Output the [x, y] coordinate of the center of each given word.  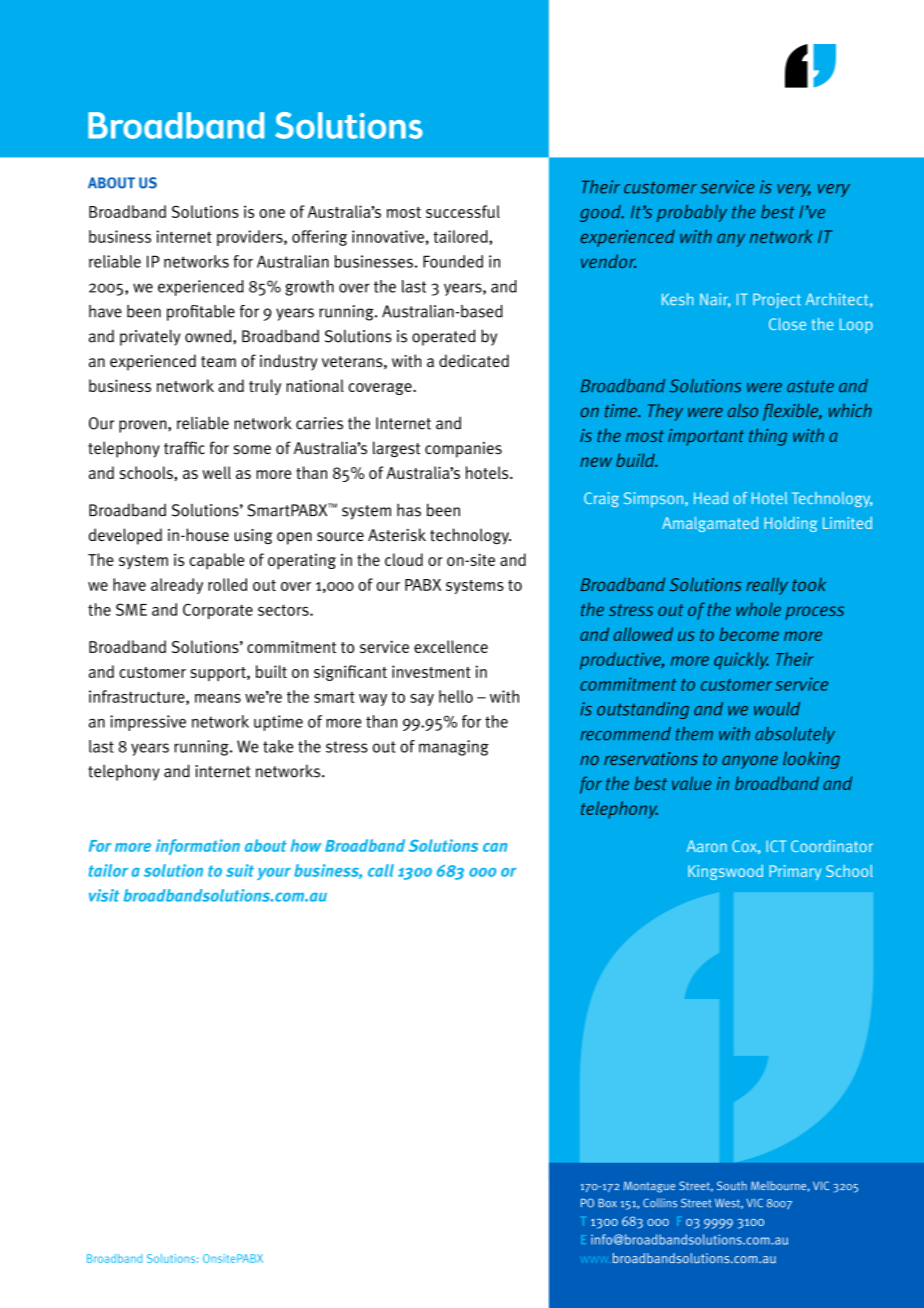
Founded [453, 261]
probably [692, 213]
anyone [750, 762]
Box [607, 1203]
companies [463, 450]
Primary [795, 872]
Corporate [218, 611]
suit [240, 870]
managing [454, 748]
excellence [451, 646]
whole [758, 609]
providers [251, 238]
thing [768, 437]
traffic [184, 448]
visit [104, 895]
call [381, 870]
